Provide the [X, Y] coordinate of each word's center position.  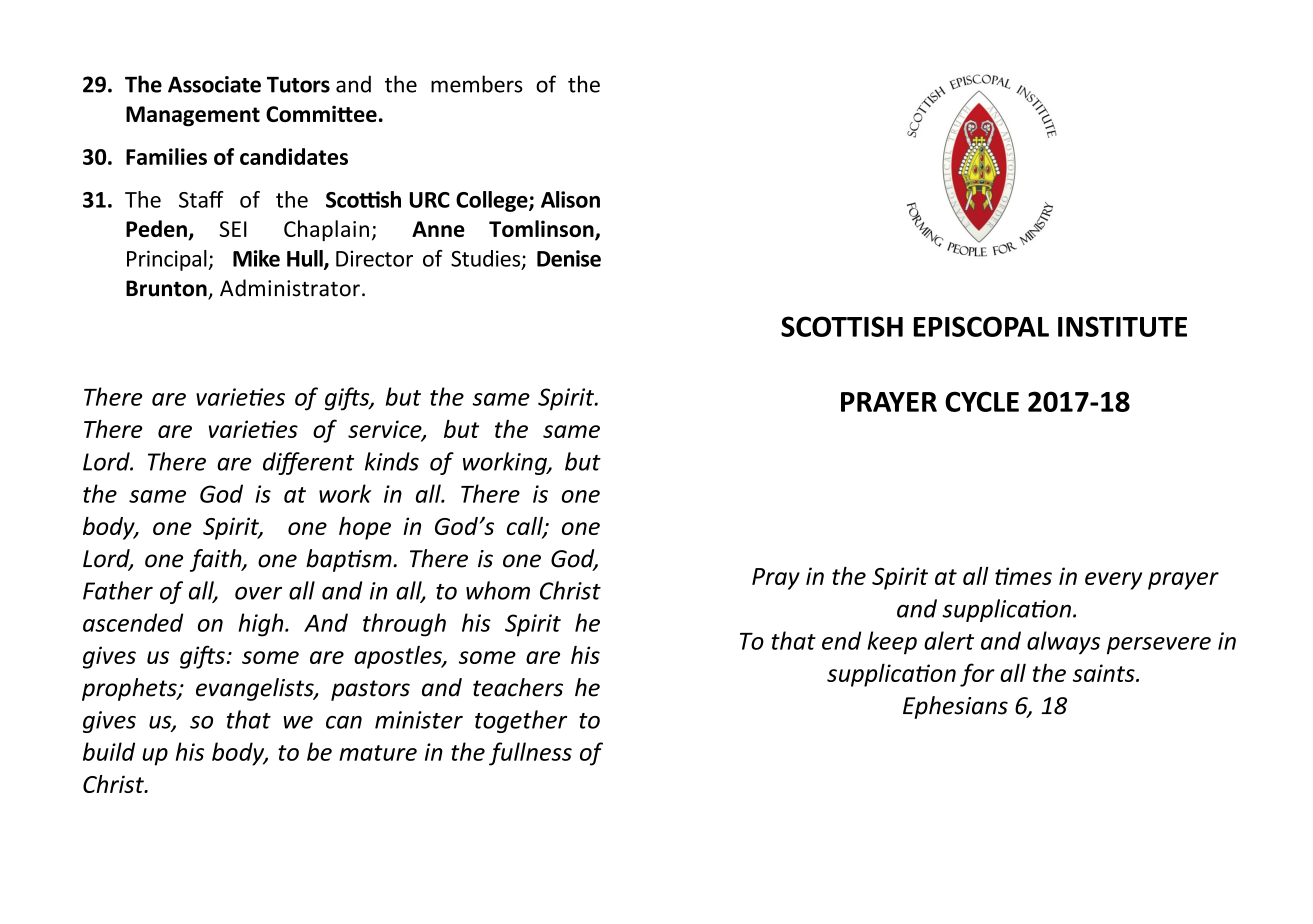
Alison [570, 199]
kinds [392, 461]
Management [193, 116]
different [308, 463]
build [109, 751]
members [477, 84]
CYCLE [982, 401]
